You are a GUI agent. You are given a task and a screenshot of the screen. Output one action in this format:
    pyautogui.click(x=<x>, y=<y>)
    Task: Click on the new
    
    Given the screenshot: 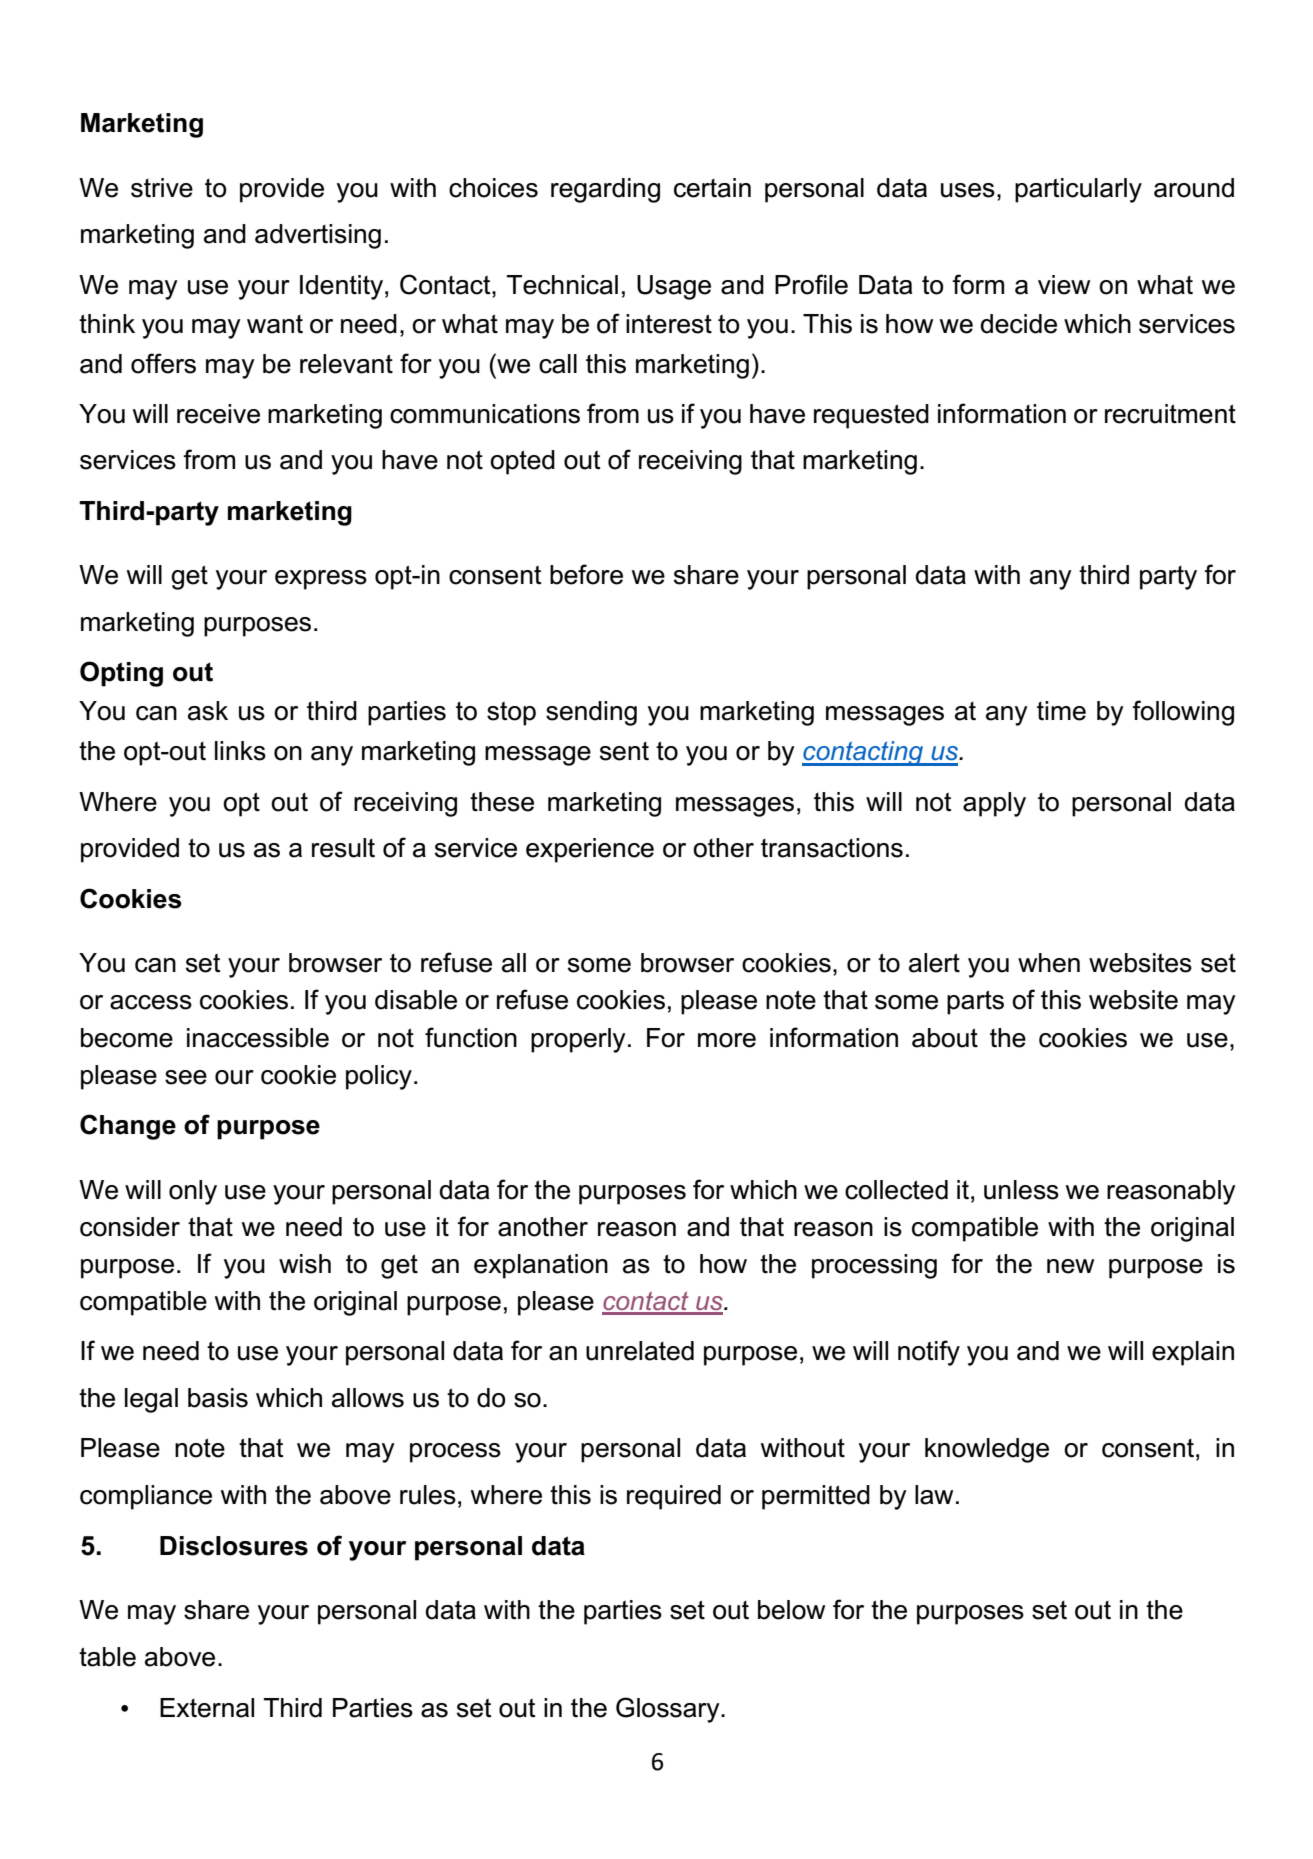 What is the action you would take?
    pyautogui.click(x=1070, y=1266)
